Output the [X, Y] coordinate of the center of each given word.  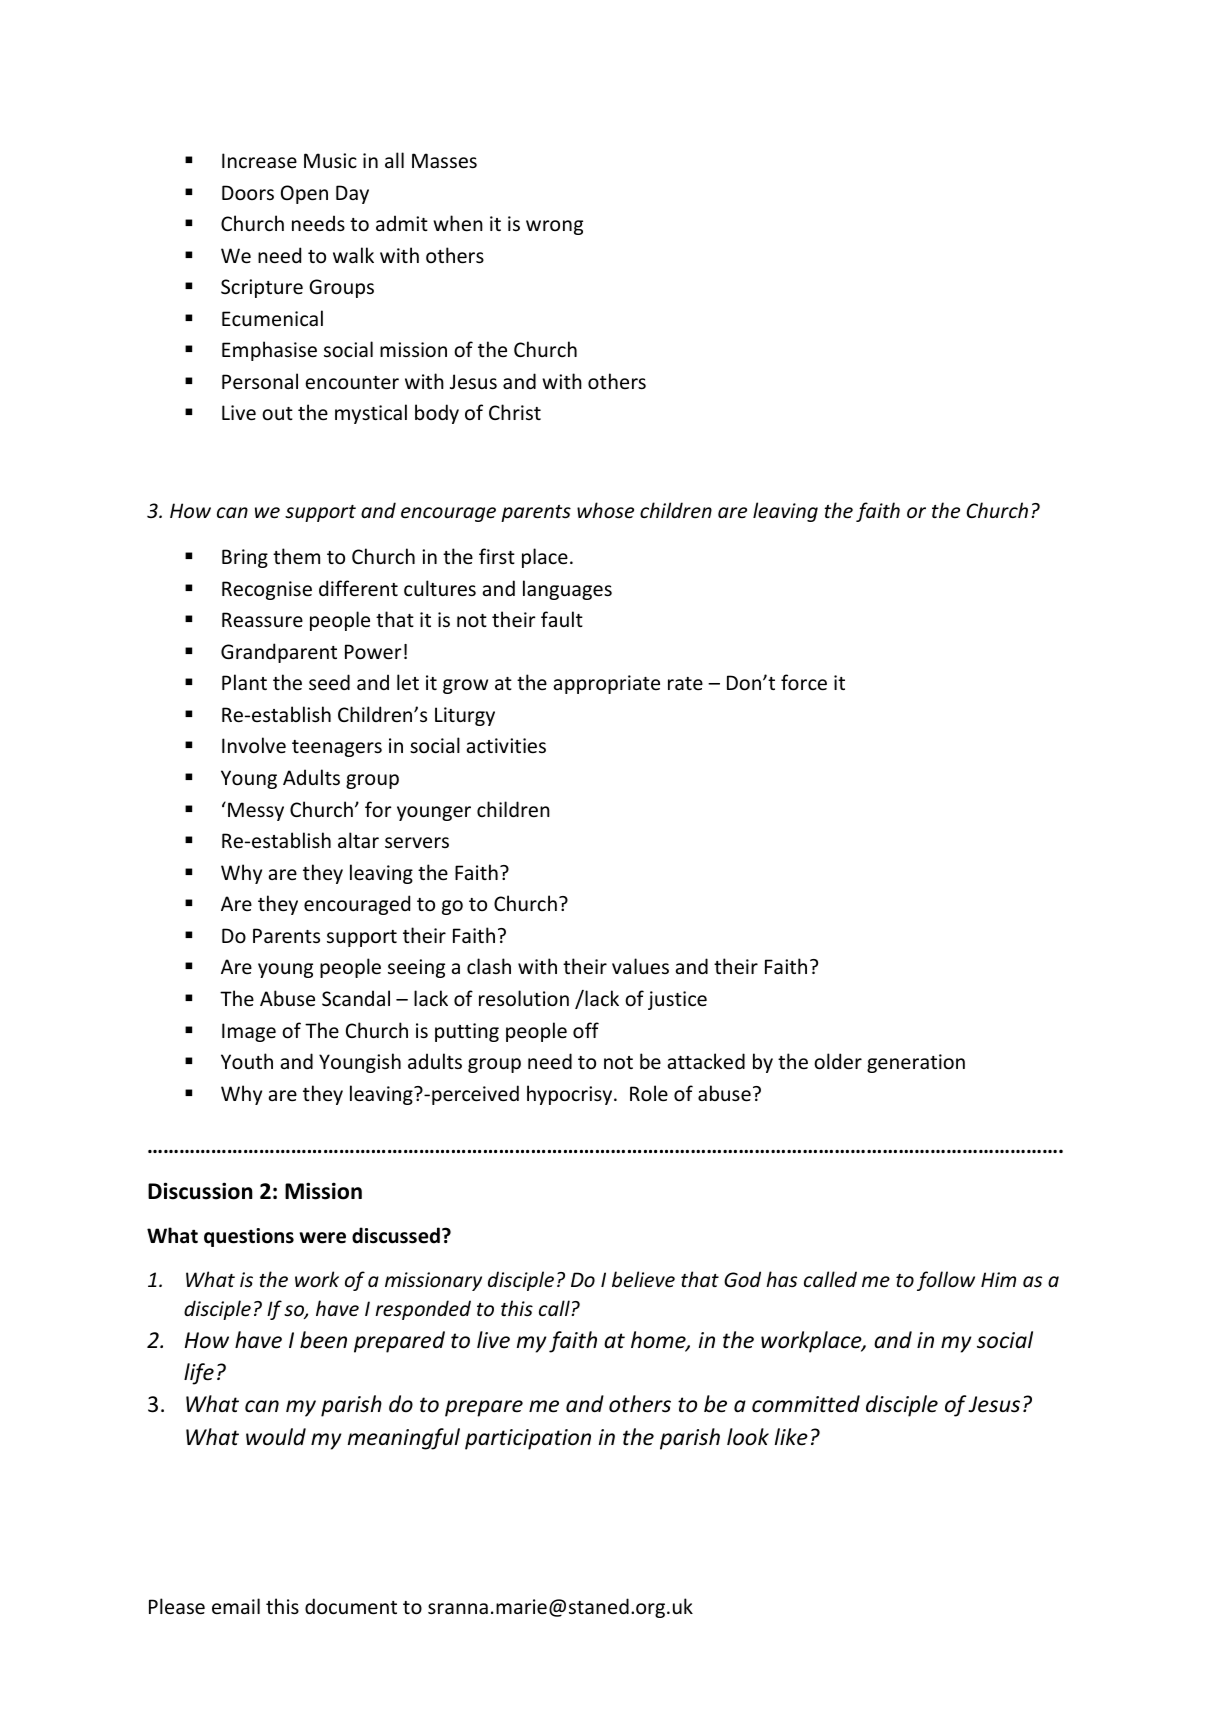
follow [946, 1281]
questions [249, 1237]
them [296, 556]
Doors [248, 193]
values [640, 966]
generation [916, 1063]
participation [528, 1439]
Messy [256, 811]
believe [643, 1279]
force [804, 682]
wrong [554, 227]
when [458, 223]
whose [605, 510]
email [236, 1606]
